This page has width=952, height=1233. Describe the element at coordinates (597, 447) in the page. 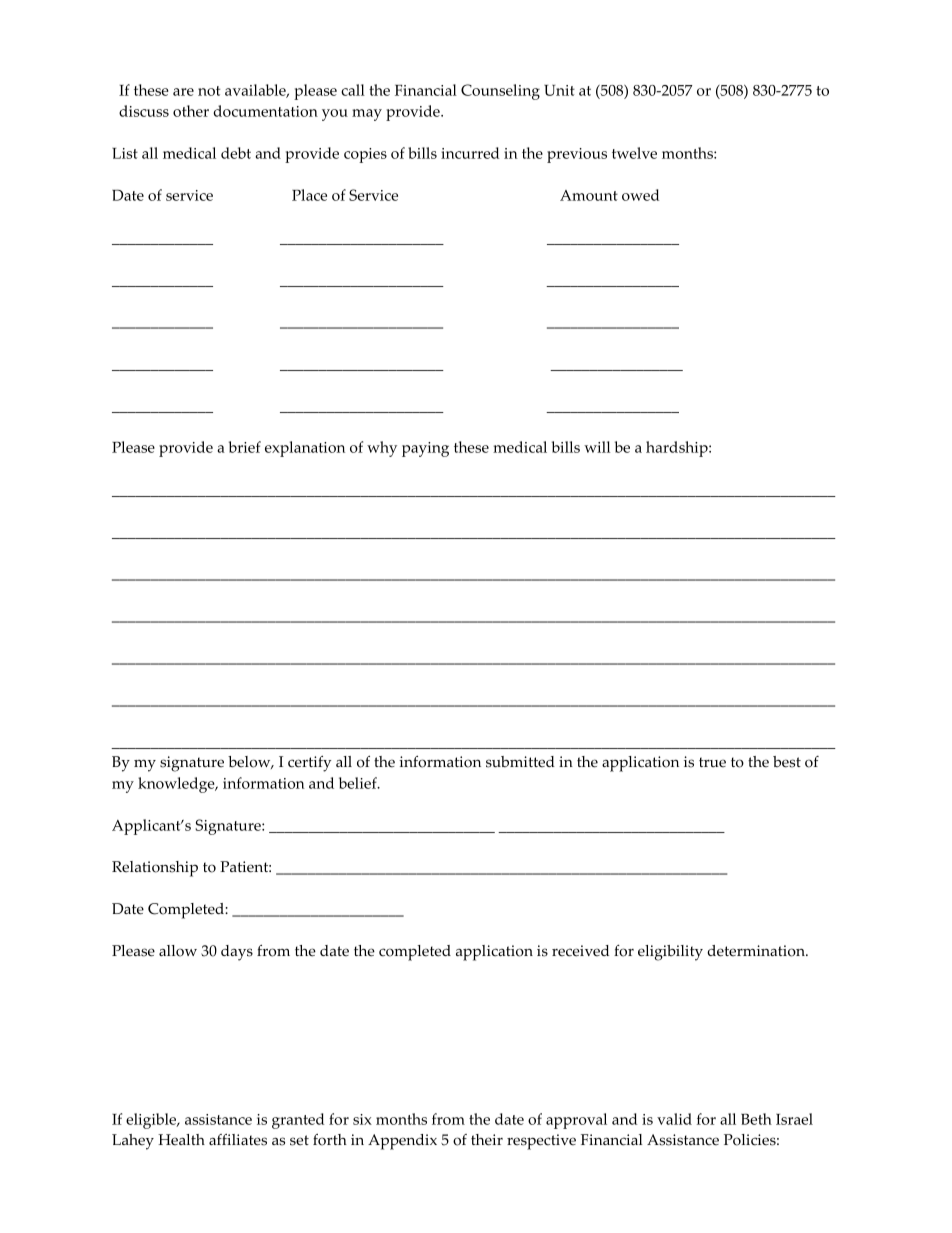

I see `will` at that location.
